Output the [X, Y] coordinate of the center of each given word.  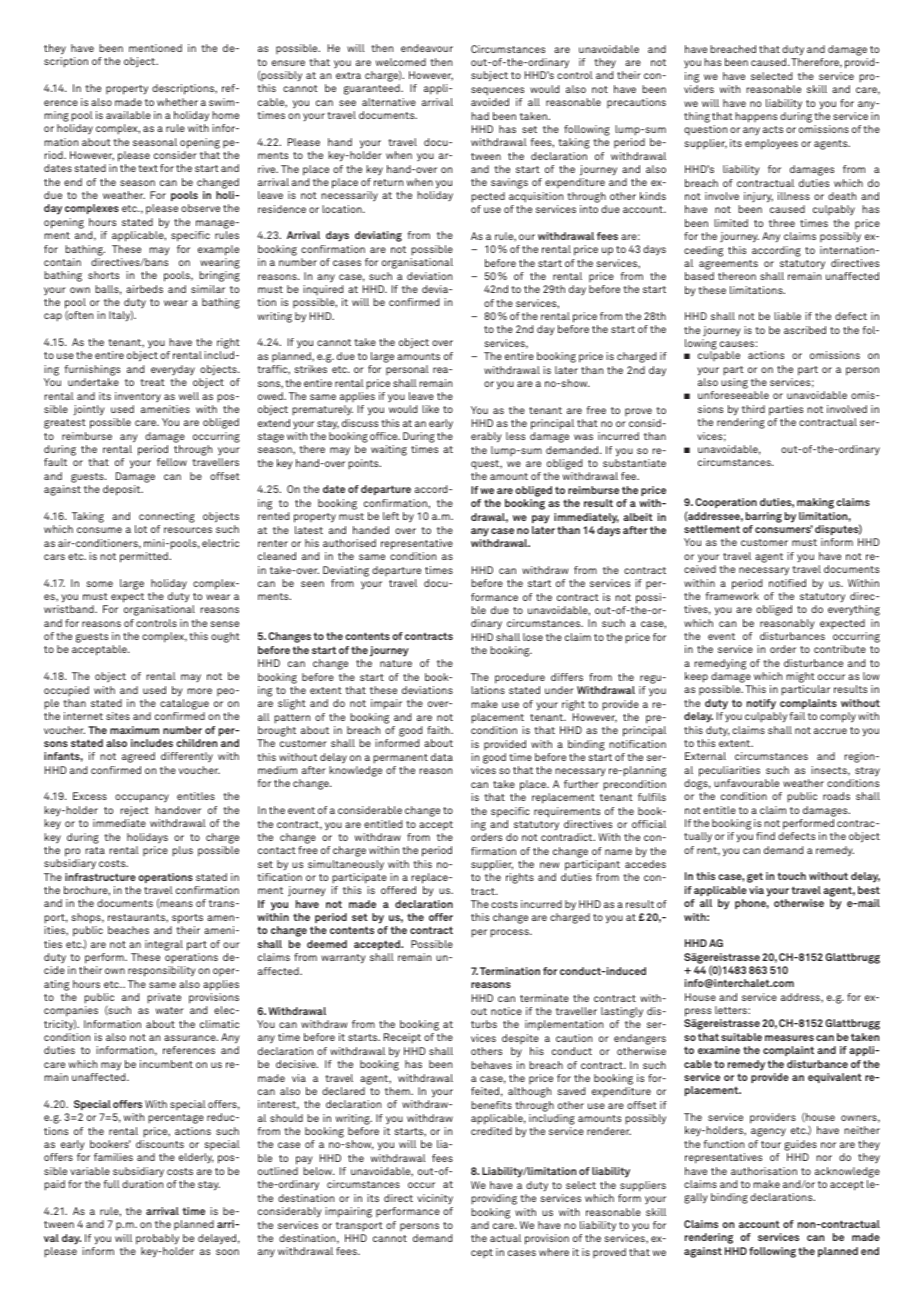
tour [771, 1144]
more [199, 691]
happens [756, 117]
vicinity [435, 1199]
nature [396, 663]
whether [177, 102]
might [800, 679]
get [755, 877]
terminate [544, 998]
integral [164, 945]
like [430, 409]
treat [152, 382]
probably [157, 1239]
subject [489, 76]
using [734, 383]
